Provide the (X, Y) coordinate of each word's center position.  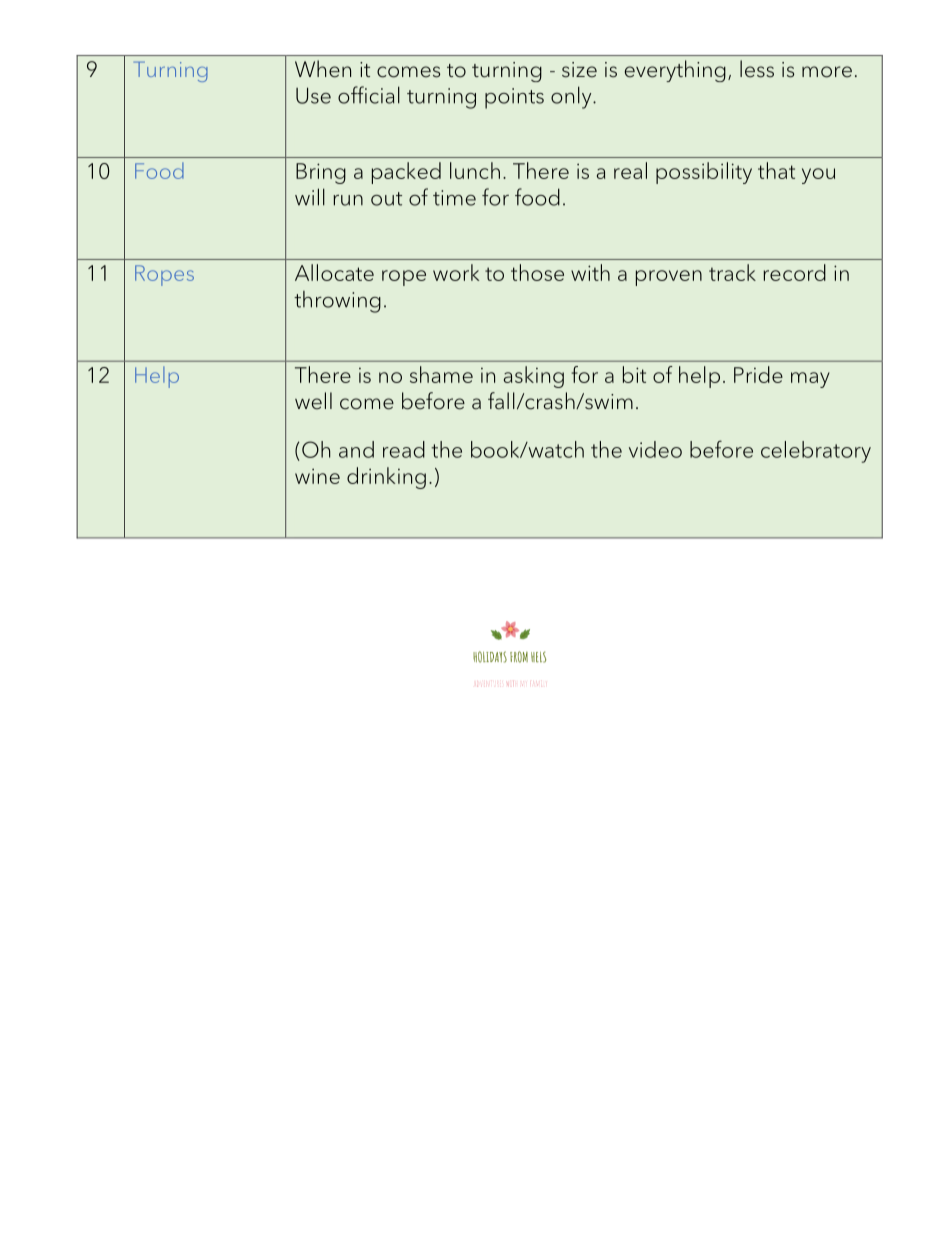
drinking (386, 478)
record (794, 272)
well (313, 401)
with (590, 272)
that (776, 170)
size (579, 70)
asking (534, 377)
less (757, 69)
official (369, 95)
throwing (337, 302)
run (348, 200)
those (537, 272)
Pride (758, 374)
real (630, 170)
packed (406, 173)
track (732, 272)
